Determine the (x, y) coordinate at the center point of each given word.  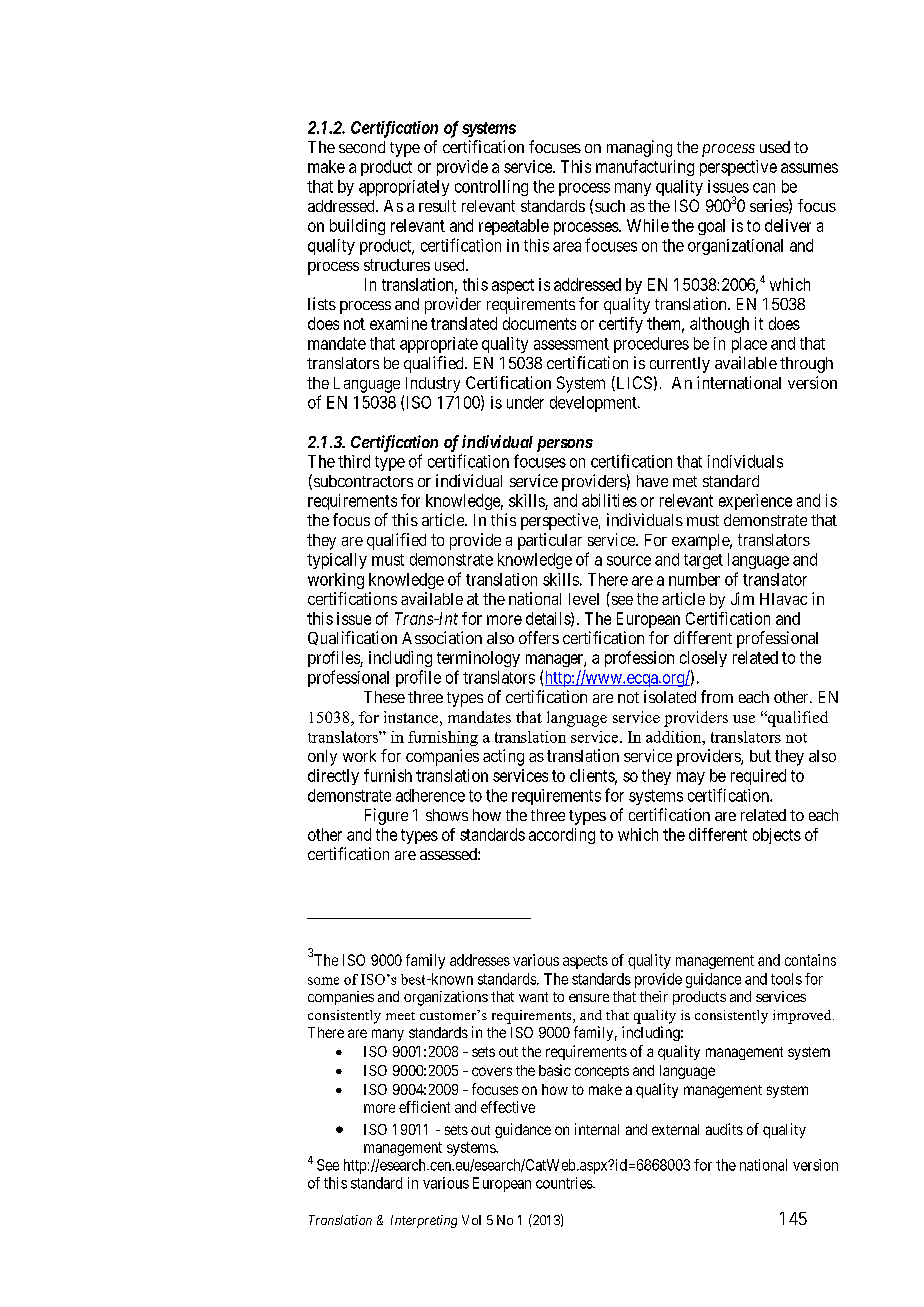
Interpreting (424, 1221)
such (610, 206)
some (323, 981)
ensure (589, 998)
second (362, 147)
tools (786, 979)
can (764, 188)
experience (755, 502)
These (384, 697)
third (354, 461)
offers (539, 637)
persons (565, 445)
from (717, 696)
